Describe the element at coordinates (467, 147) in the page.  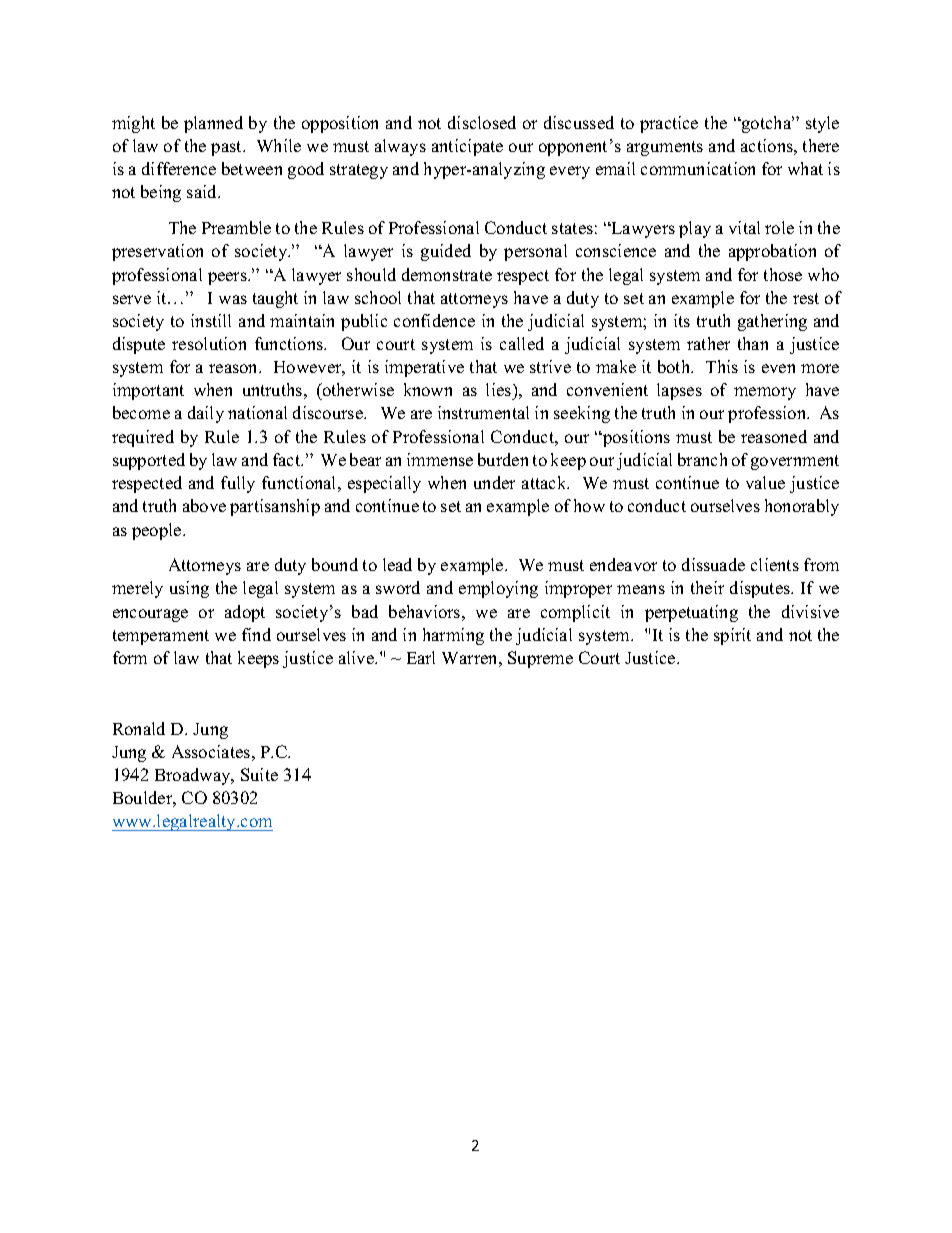
I see `anticipate` at that location.
